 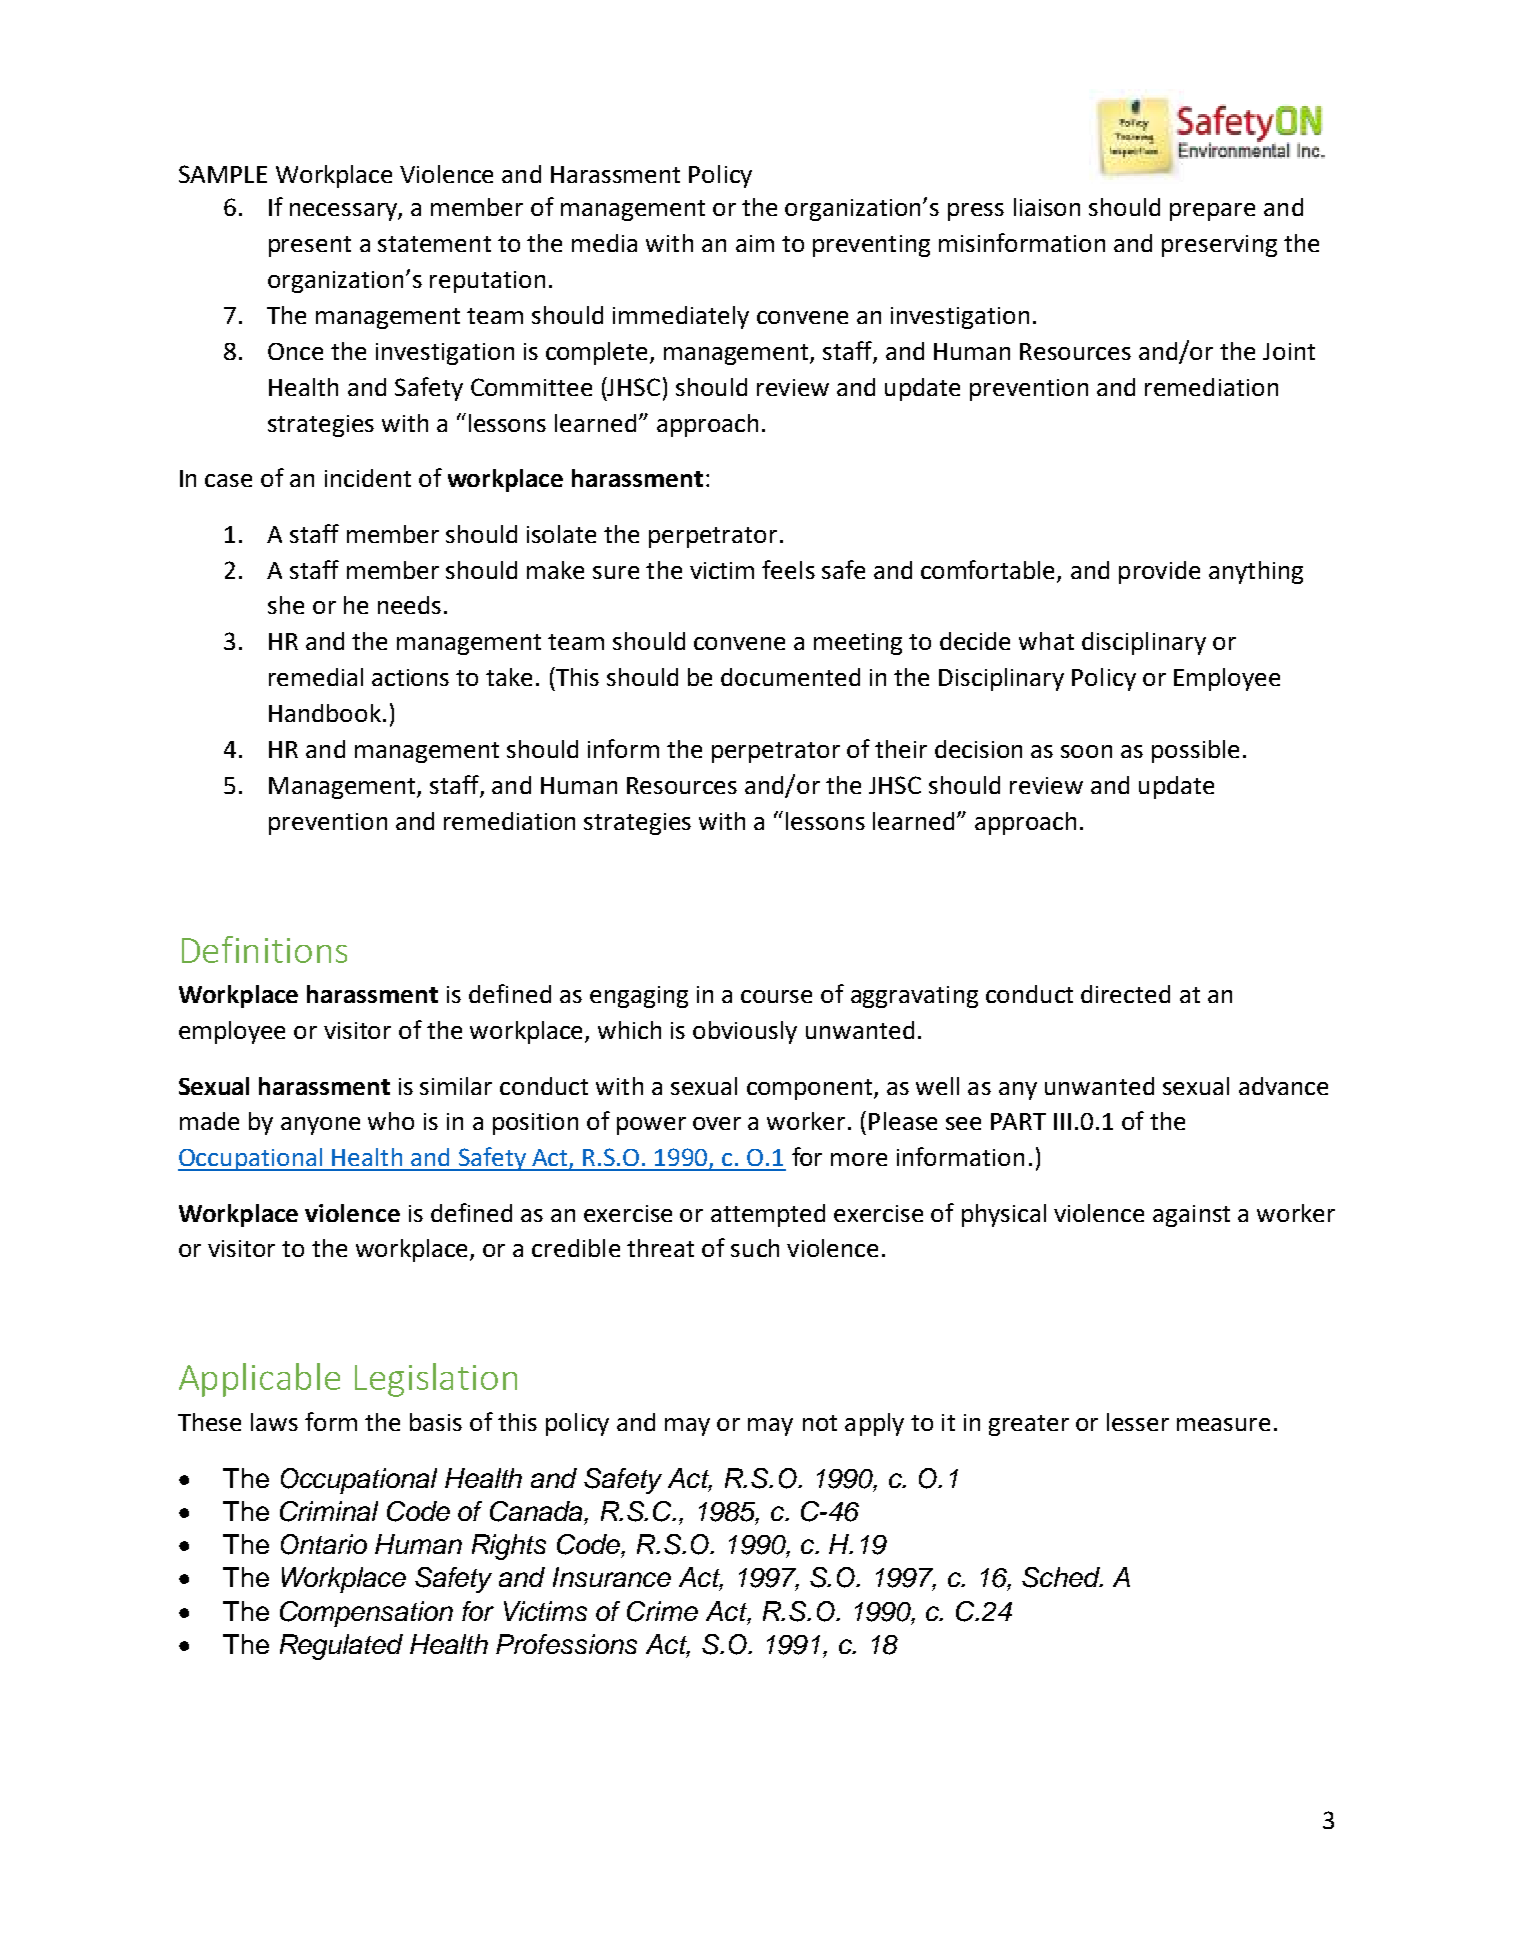 What do you see at coordinates (755, 243) in the page?
I see `aim` at bounding box center [755, 243].
